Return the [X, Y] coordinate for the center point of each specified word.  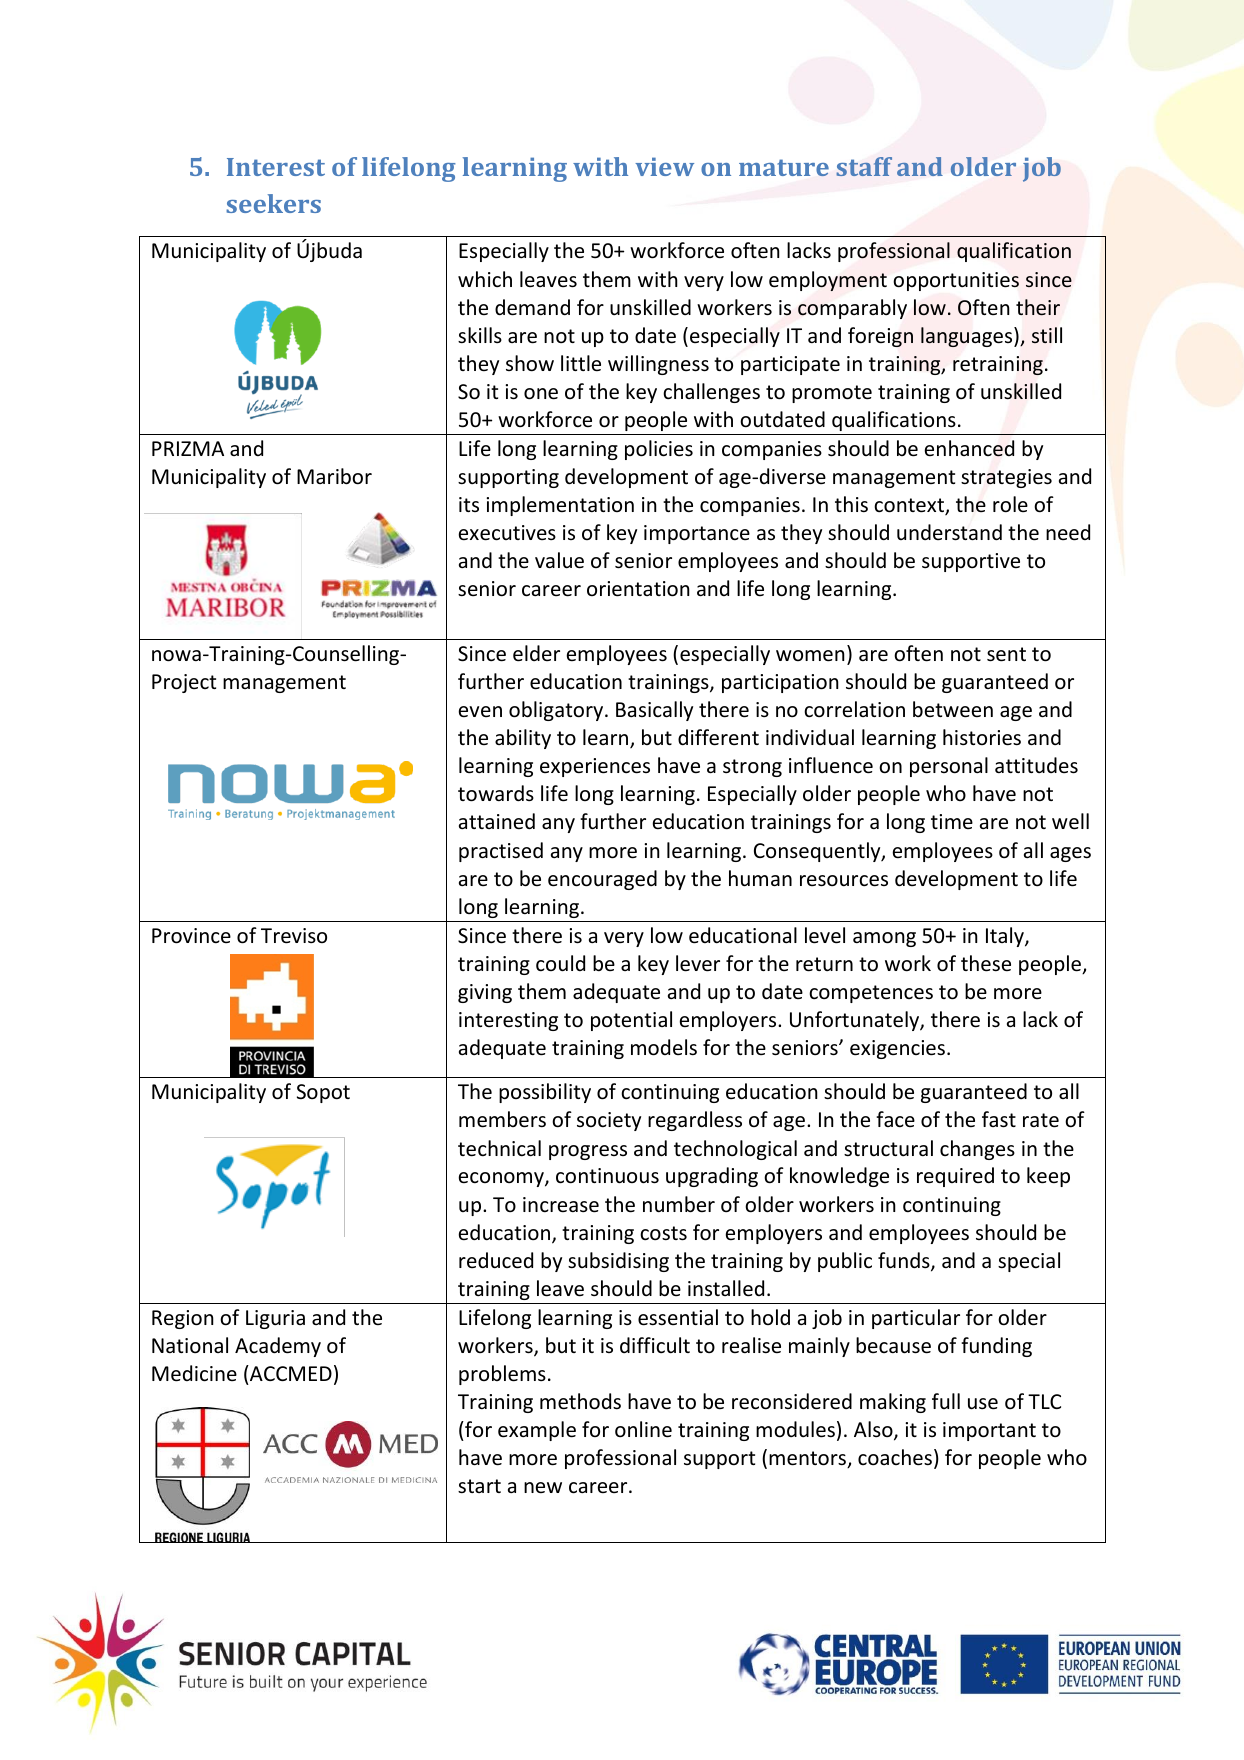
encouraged [602, 880]
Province [191, 936]
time [952, 821]
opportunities [956, 281]
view [664, 166]
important [989, 1431]
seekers [273, 203]
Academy [278, 1347]
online [643, 1429]
